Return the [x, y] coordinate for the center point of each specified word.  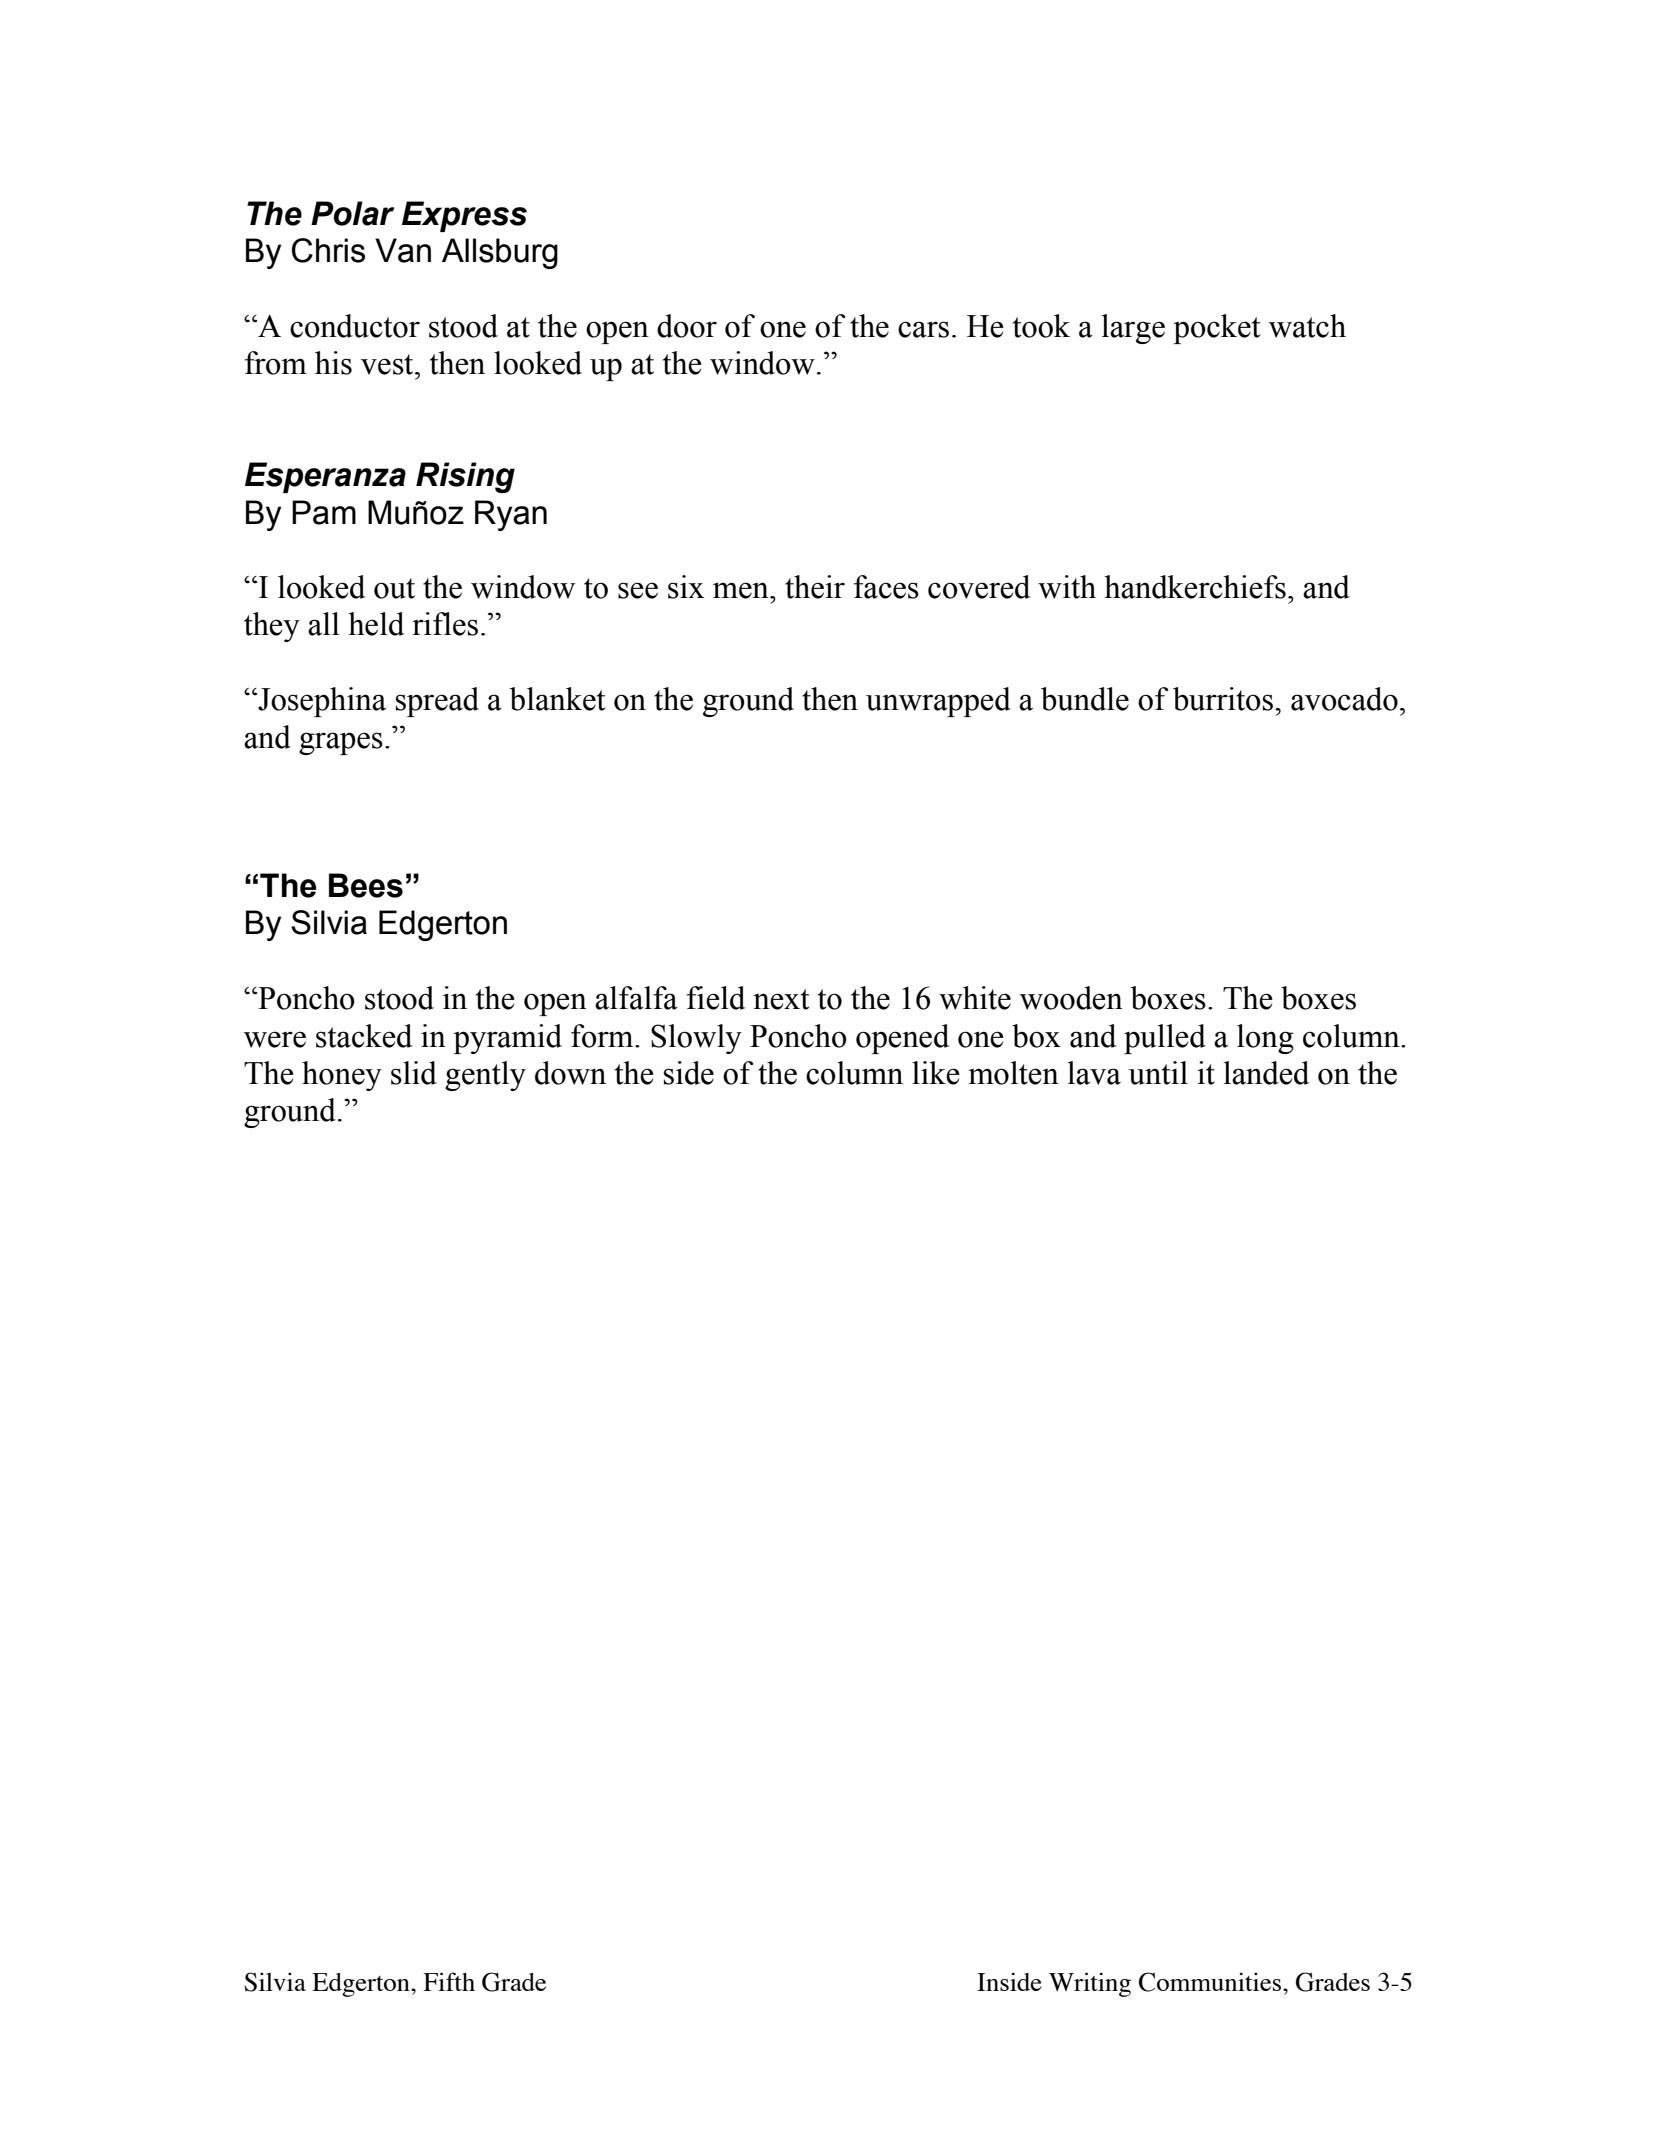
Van [403, 250]
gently [485, 1076]
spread [437, 702]
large [1133, 329]
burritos [1223, 699]
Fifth [449, 1981]
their [815, 587]
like [936, 1073]
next [781, 999]
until [1158, 1073]
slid [414, 1073]
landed [1266, 1073]
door [687, 326]
